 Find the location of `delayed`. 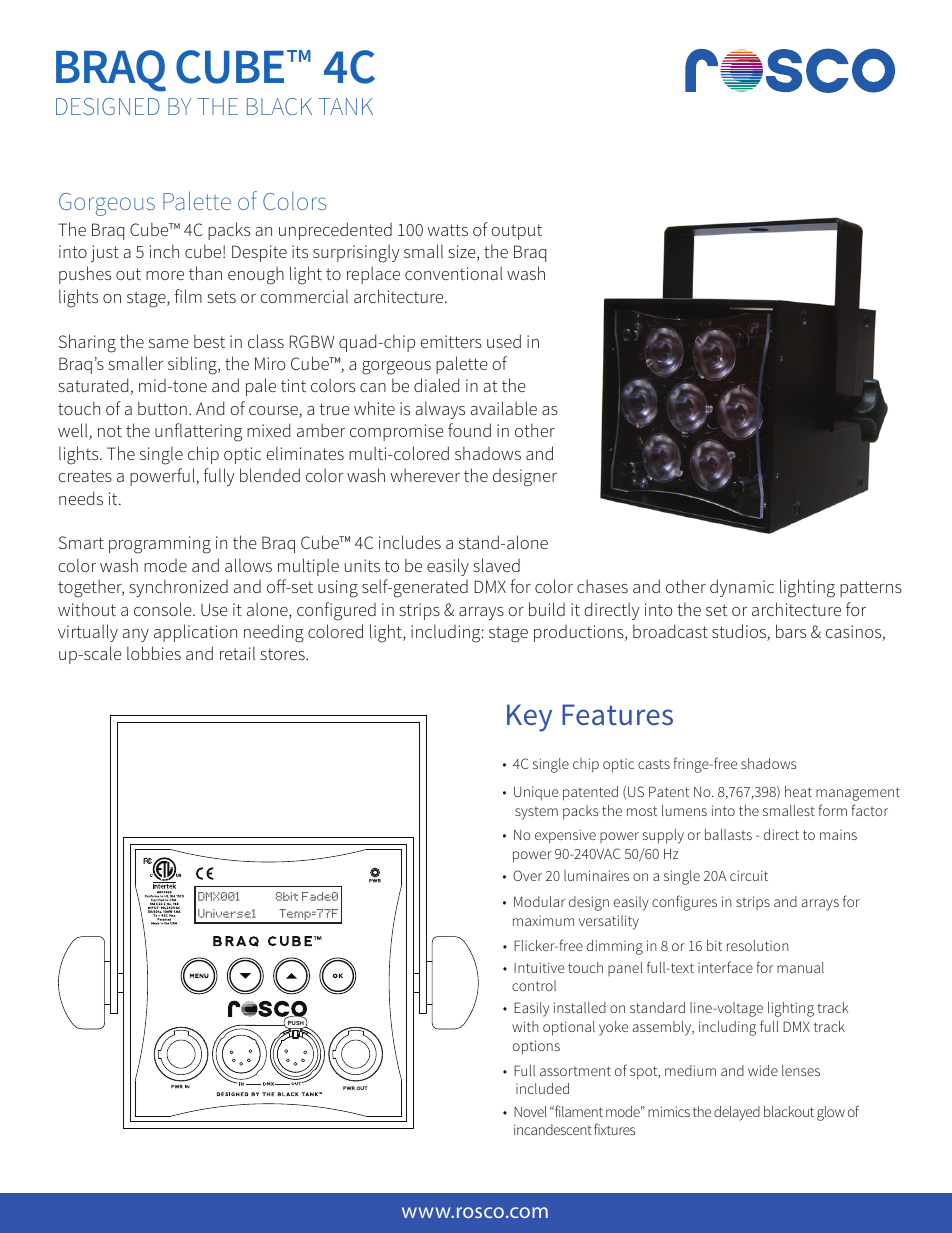

delayed is located at coordinates (737, 1113).
